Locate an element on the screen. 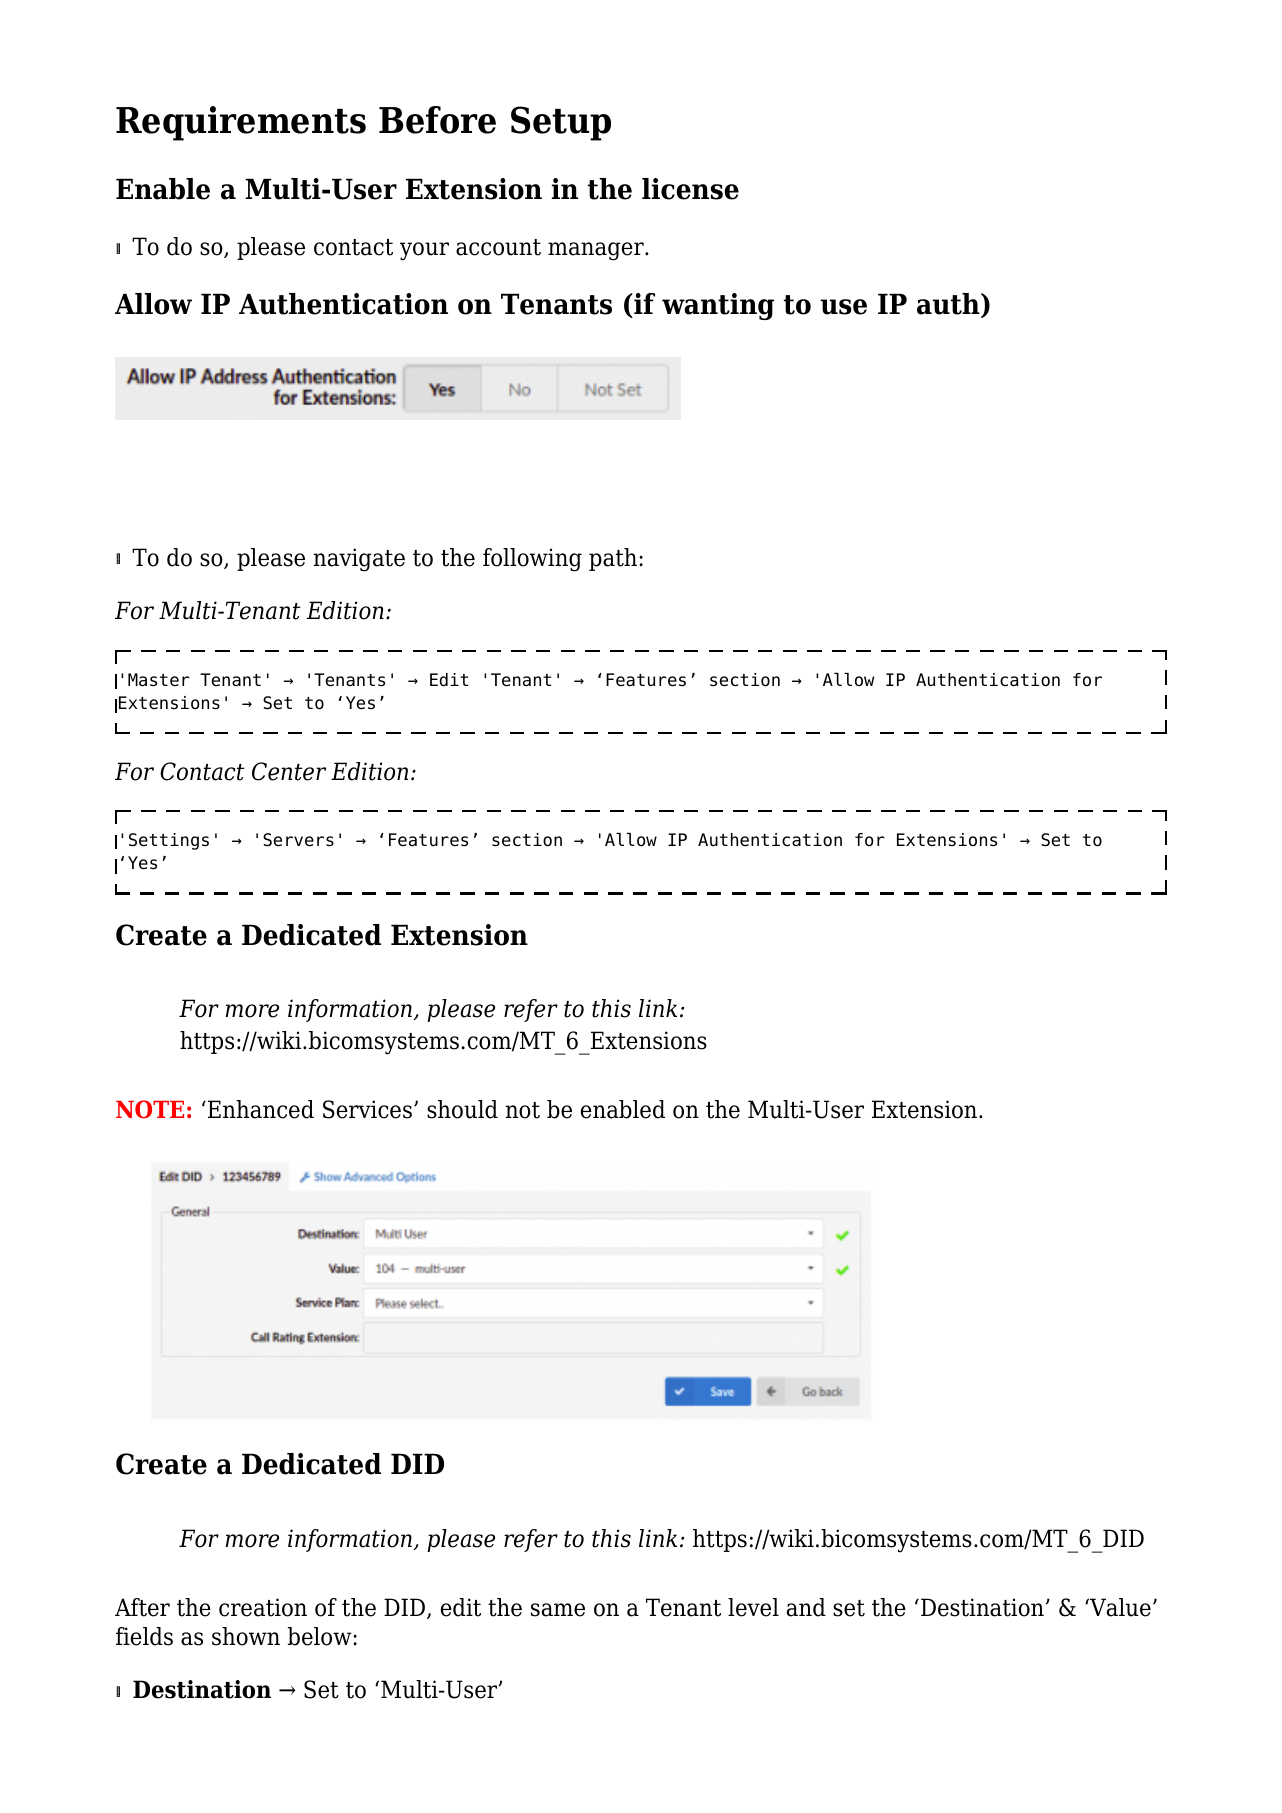 This screenshot has height=1813, width=1282. Requirements is located at coordinates (241, 123).
